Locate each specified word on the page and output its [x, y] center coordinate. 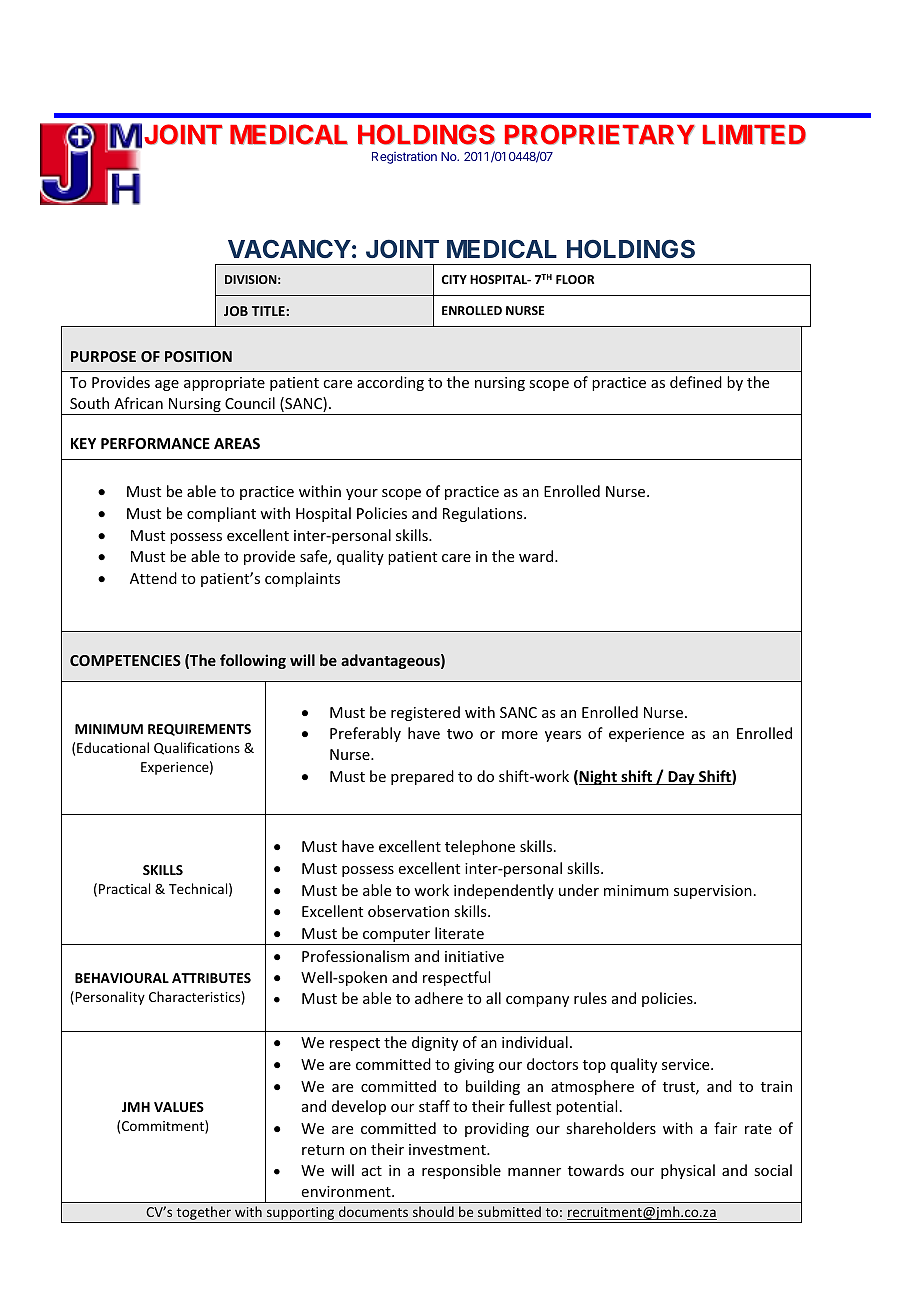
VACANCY [289, 249]
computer [397, 937]
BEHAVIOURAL [122, 978]
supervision [713, 892]
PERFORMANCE [155, 443]
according [390, 383]
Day [681, 778]
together [204, 1214]
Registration [404, 157]
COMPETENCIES [125, 660]
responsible [461, 1171]
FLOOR [575, 279]
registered [425, 713]
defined [696, 382]
